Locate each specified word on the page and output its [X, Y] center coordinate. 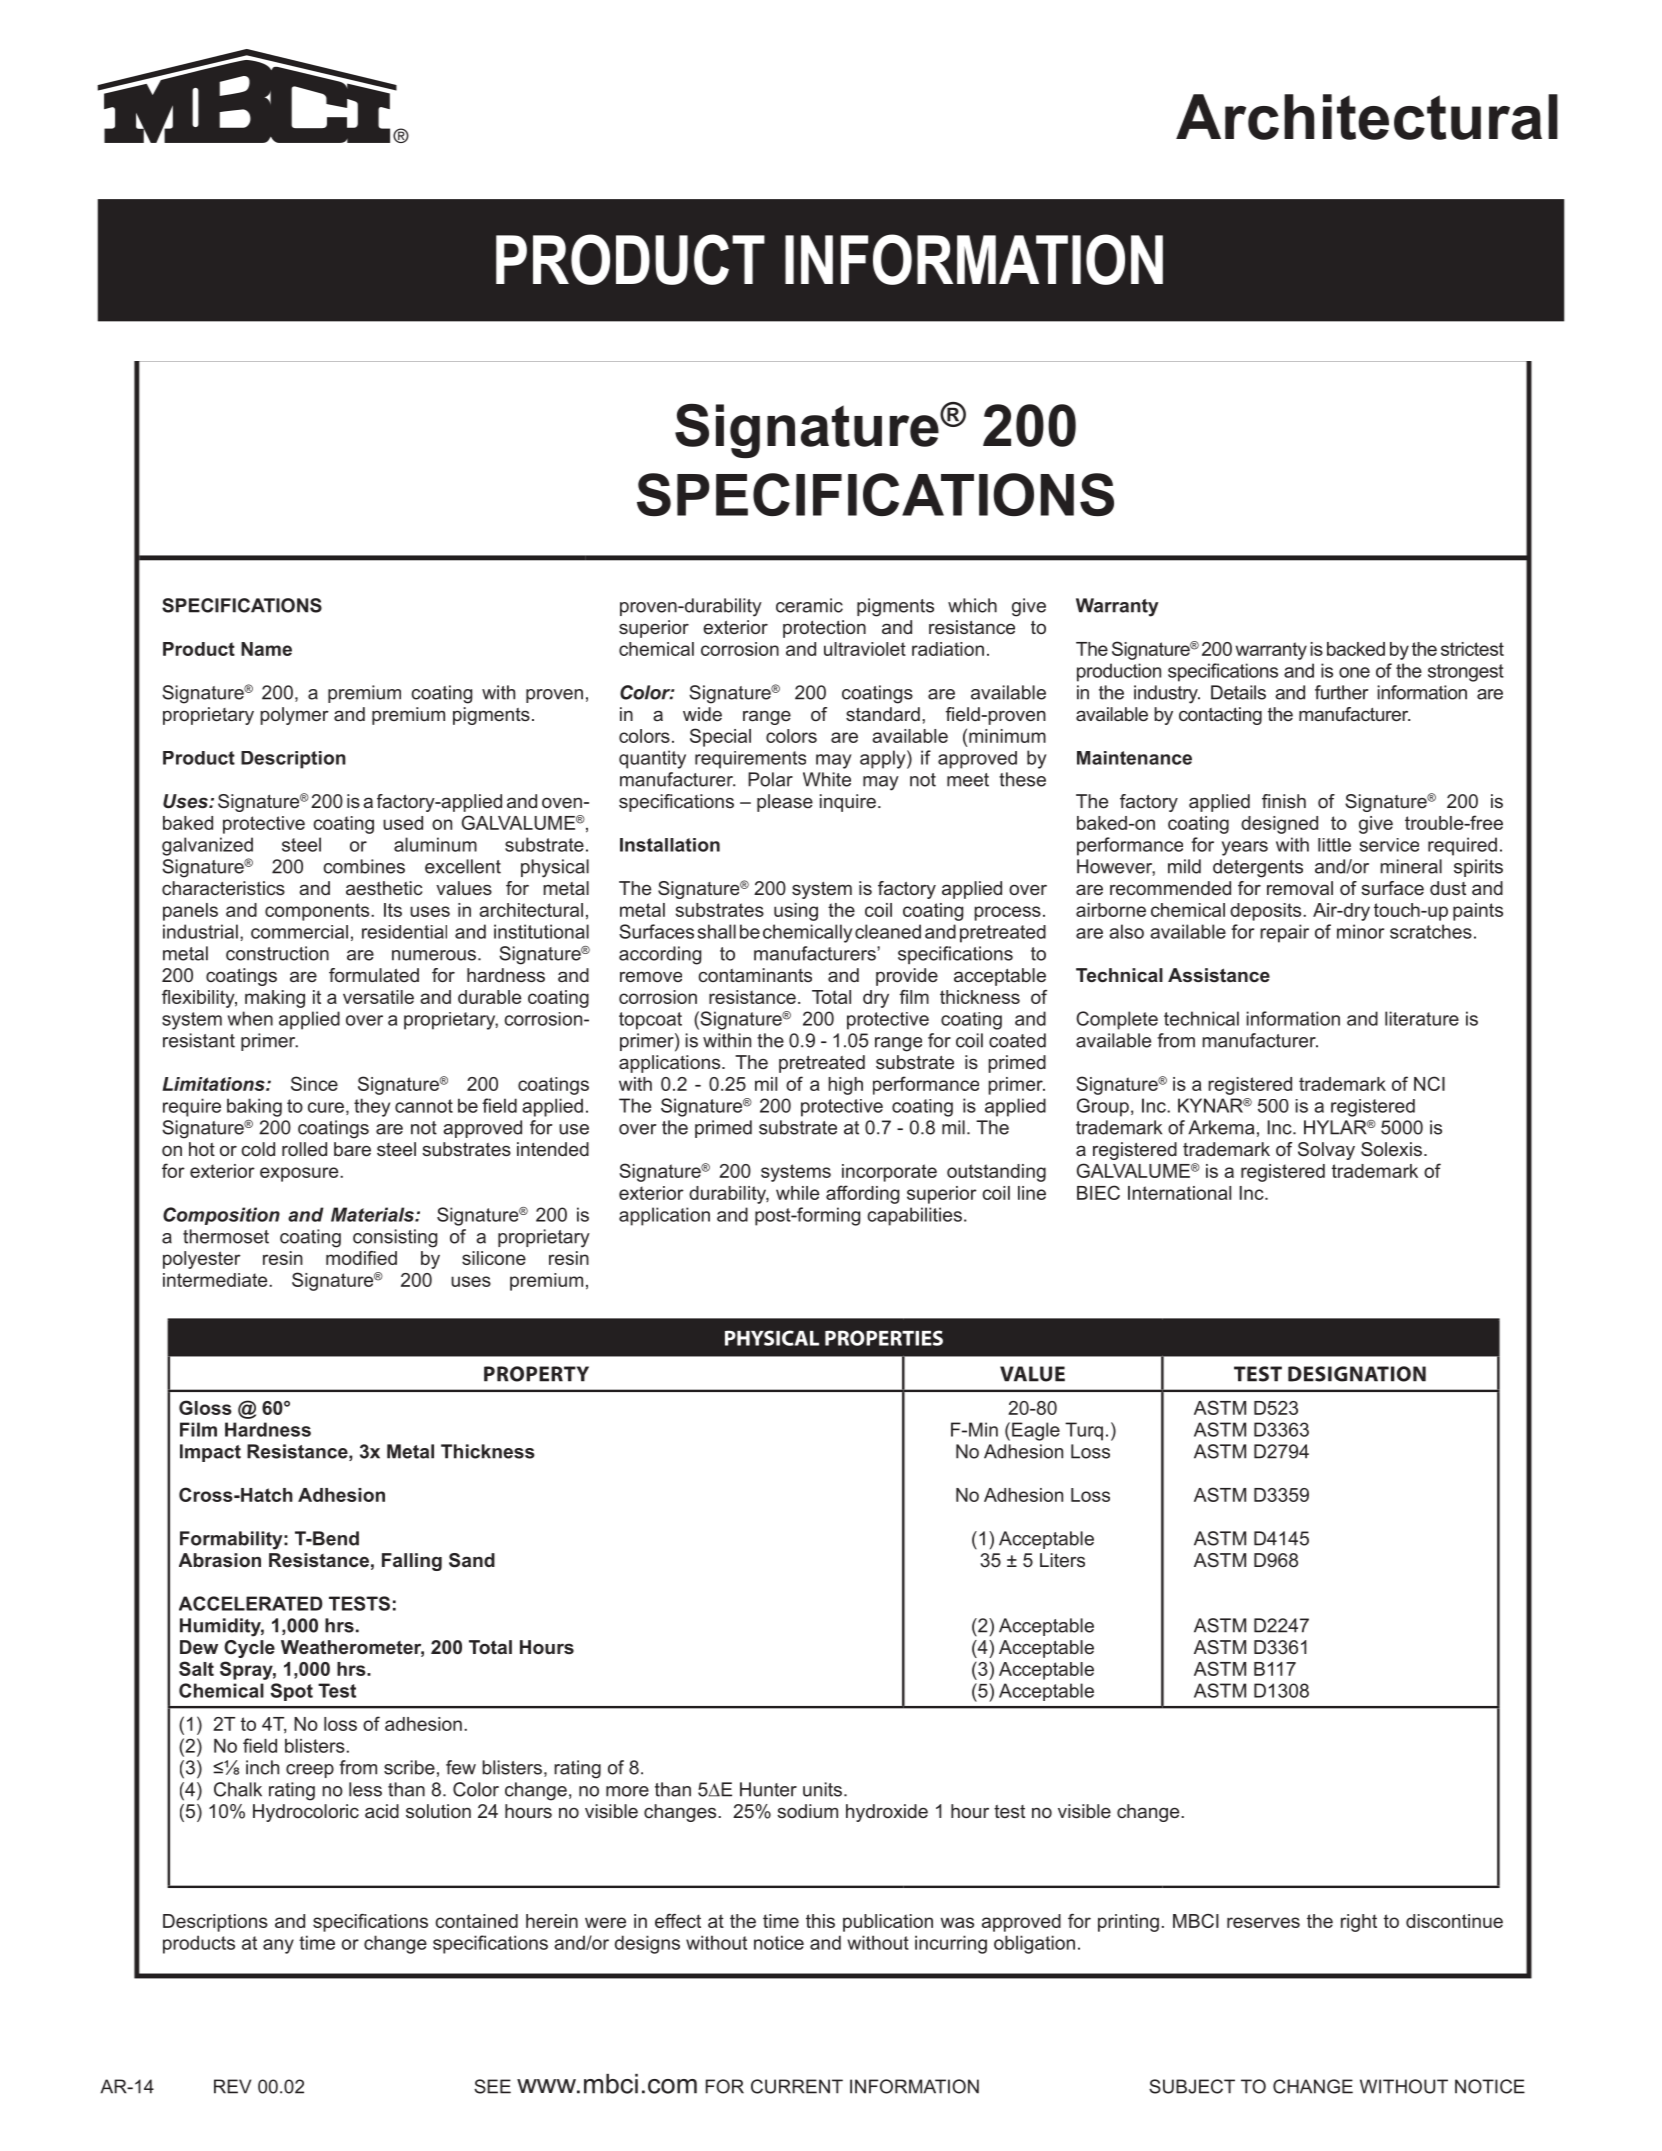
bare [352, 1149]
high [845, 1086]
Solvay [1326, 1151]
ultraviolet [865, 649]
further [1341, 692]
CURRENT [797, 2086]
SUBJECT [1192, 2086]
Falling [412, 1562]
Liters [1062, 1560]
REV [232, 2086]
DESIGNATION [1357, 1374]
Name [266, 649]
